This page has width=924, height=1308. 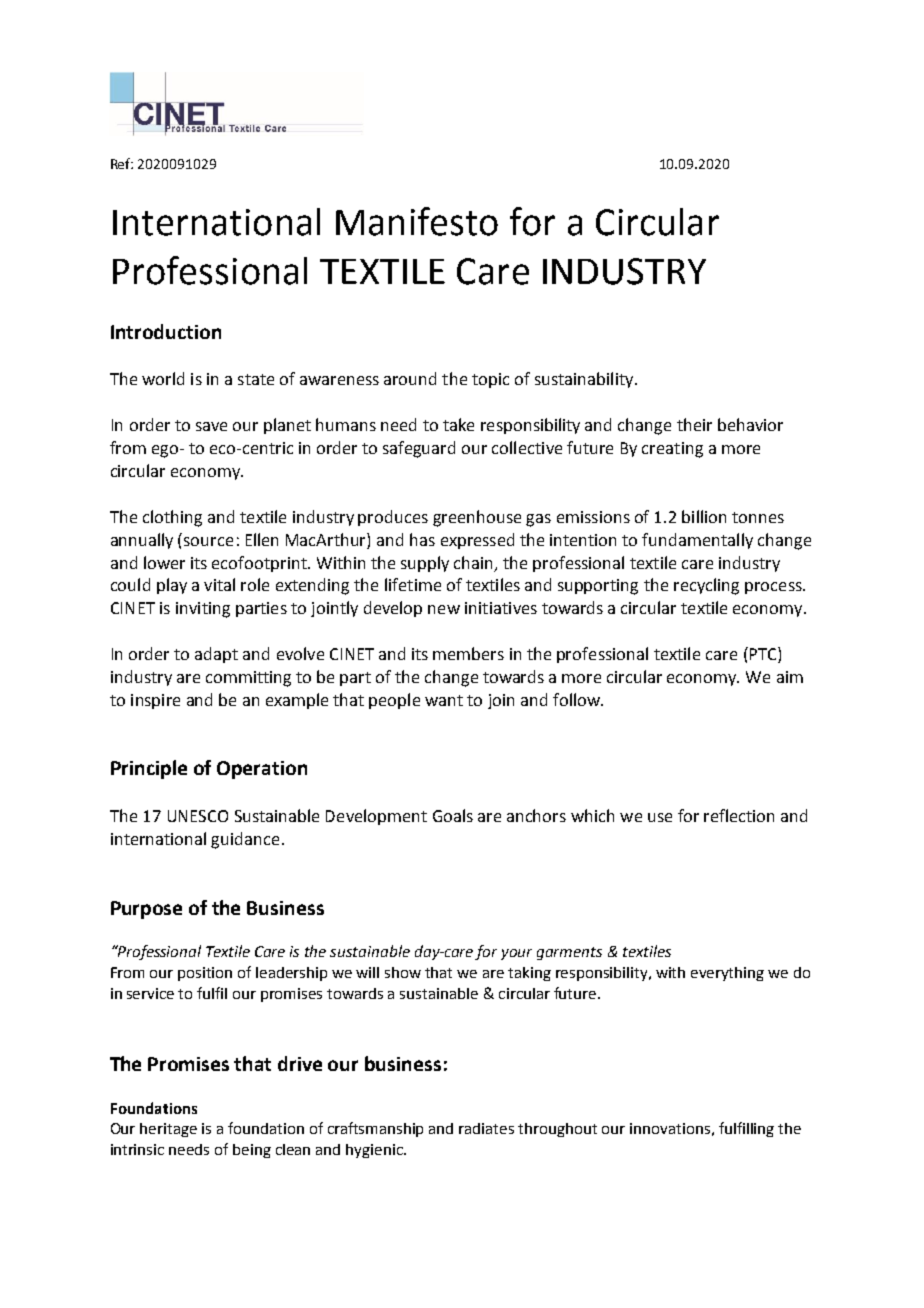 I want to click on want, so click(x=444, y=700).
